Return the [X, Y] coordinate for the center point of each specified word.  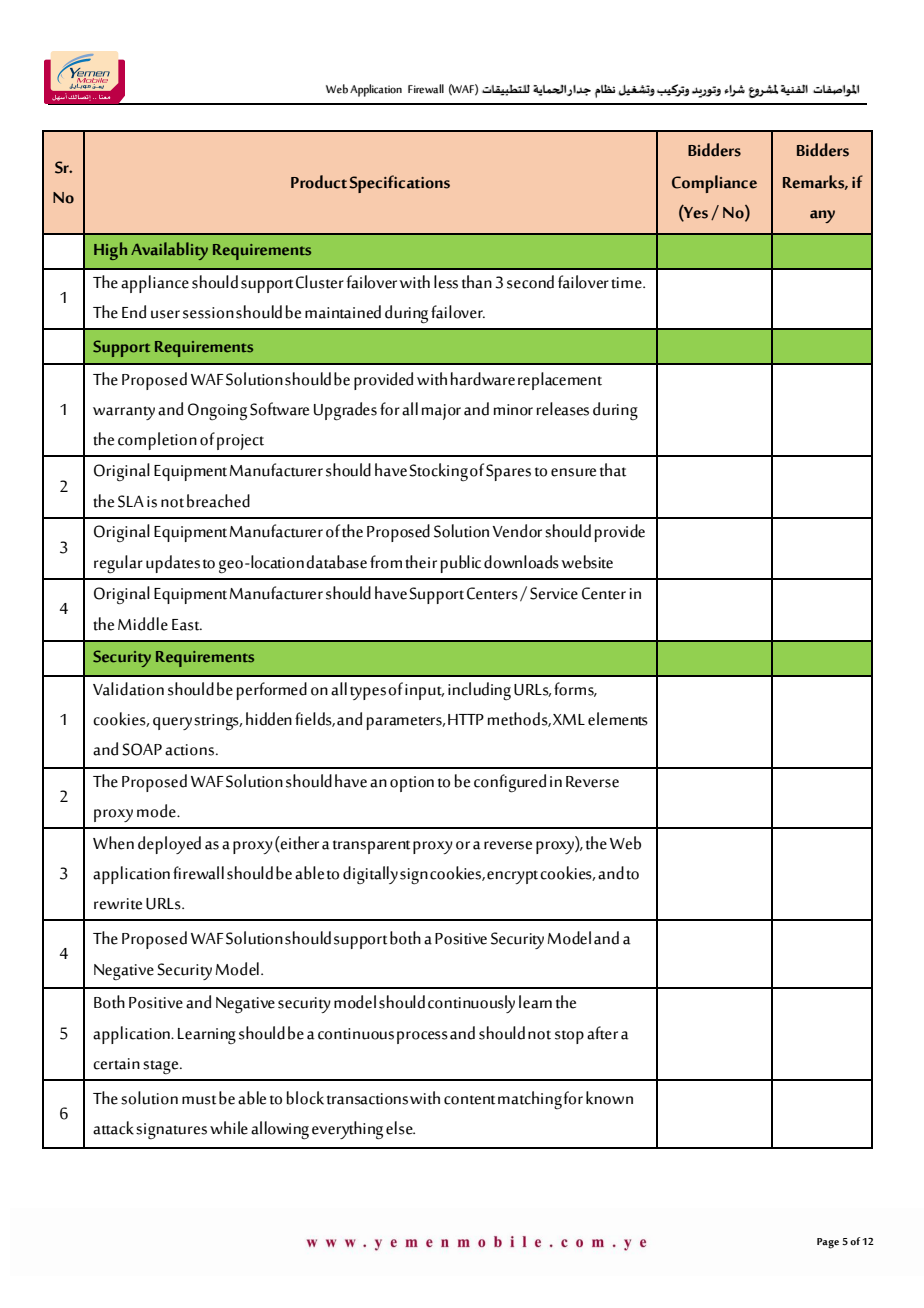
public [461, 564]
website [587, 562]
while [229, 1128]
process [422, 1037]
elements [618, 719]
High [110, 251]
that [613, 470]
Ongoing [217, 412]
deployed [169, 845]
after [602, 1033]
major [441, 412]
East [187, 625]
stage [162, 1067]
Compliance [714, 184]
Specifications [399, 184]
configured [510, 783]
